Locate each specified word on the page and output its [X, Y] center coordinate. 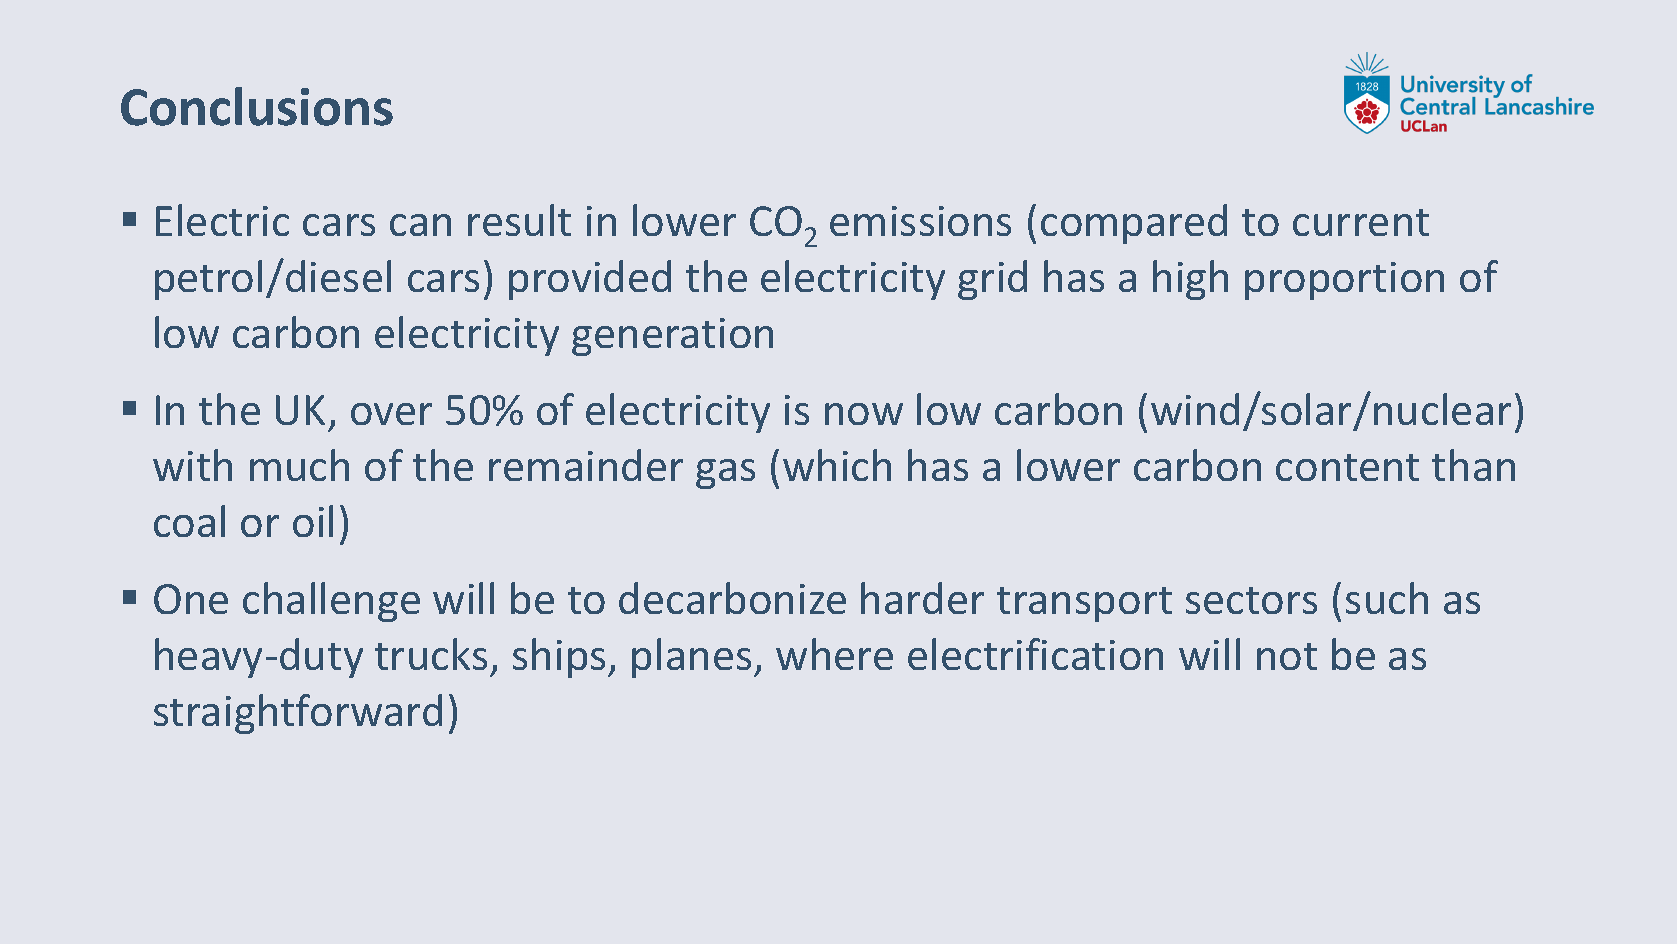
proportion [1344, 281]
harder [922, 598]
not [1287, 656]
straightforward [298, 714]
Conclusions [257, 106]
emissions [920, 221]
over [391, 414]
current [1361, 222]
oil [313, 521]
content [1347, 467]
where [834, 654]
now [864, 414]
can [420, 225]
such [1387, 598]
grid [992, 280]
